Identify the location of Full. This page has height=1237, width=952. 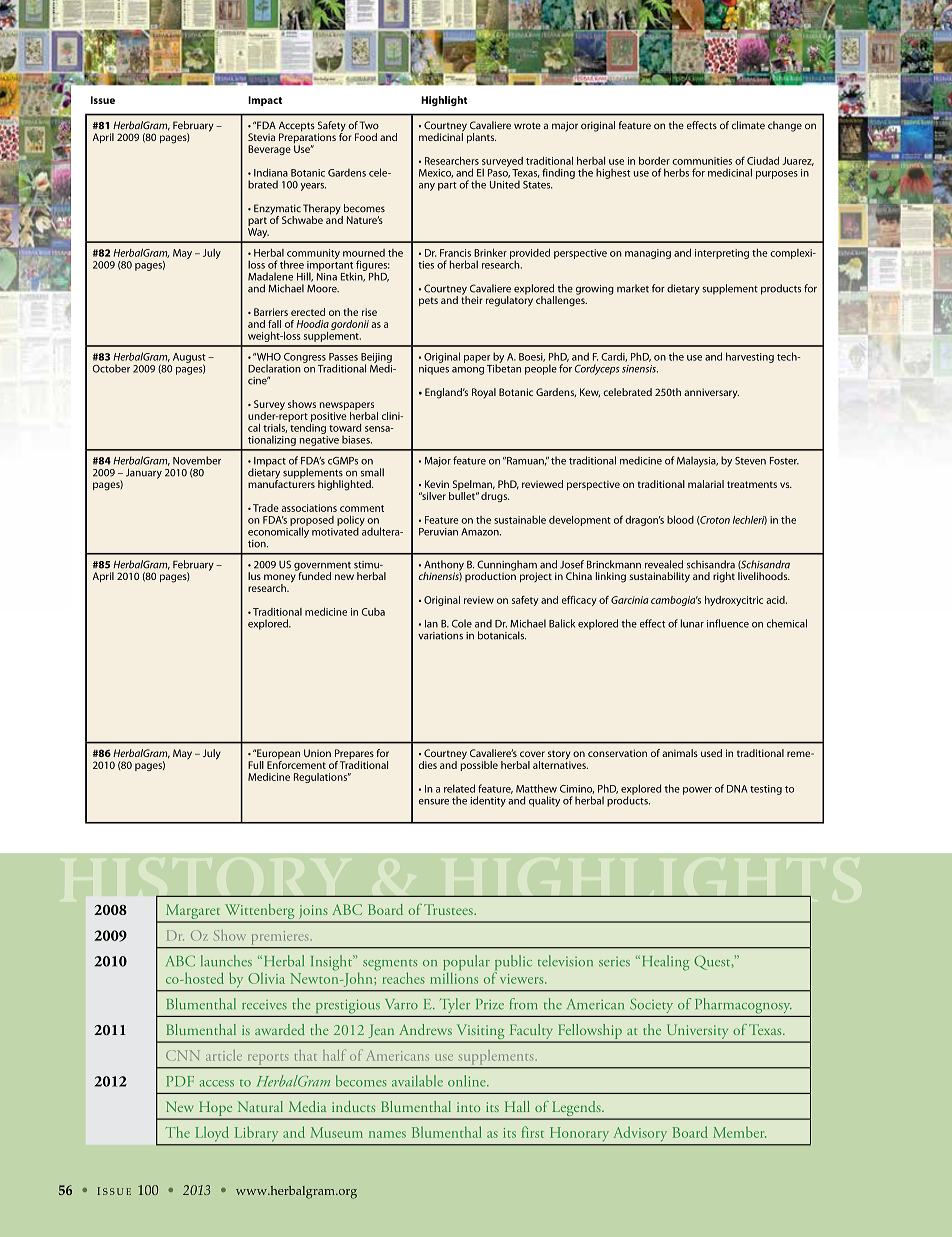
(256, 765).
